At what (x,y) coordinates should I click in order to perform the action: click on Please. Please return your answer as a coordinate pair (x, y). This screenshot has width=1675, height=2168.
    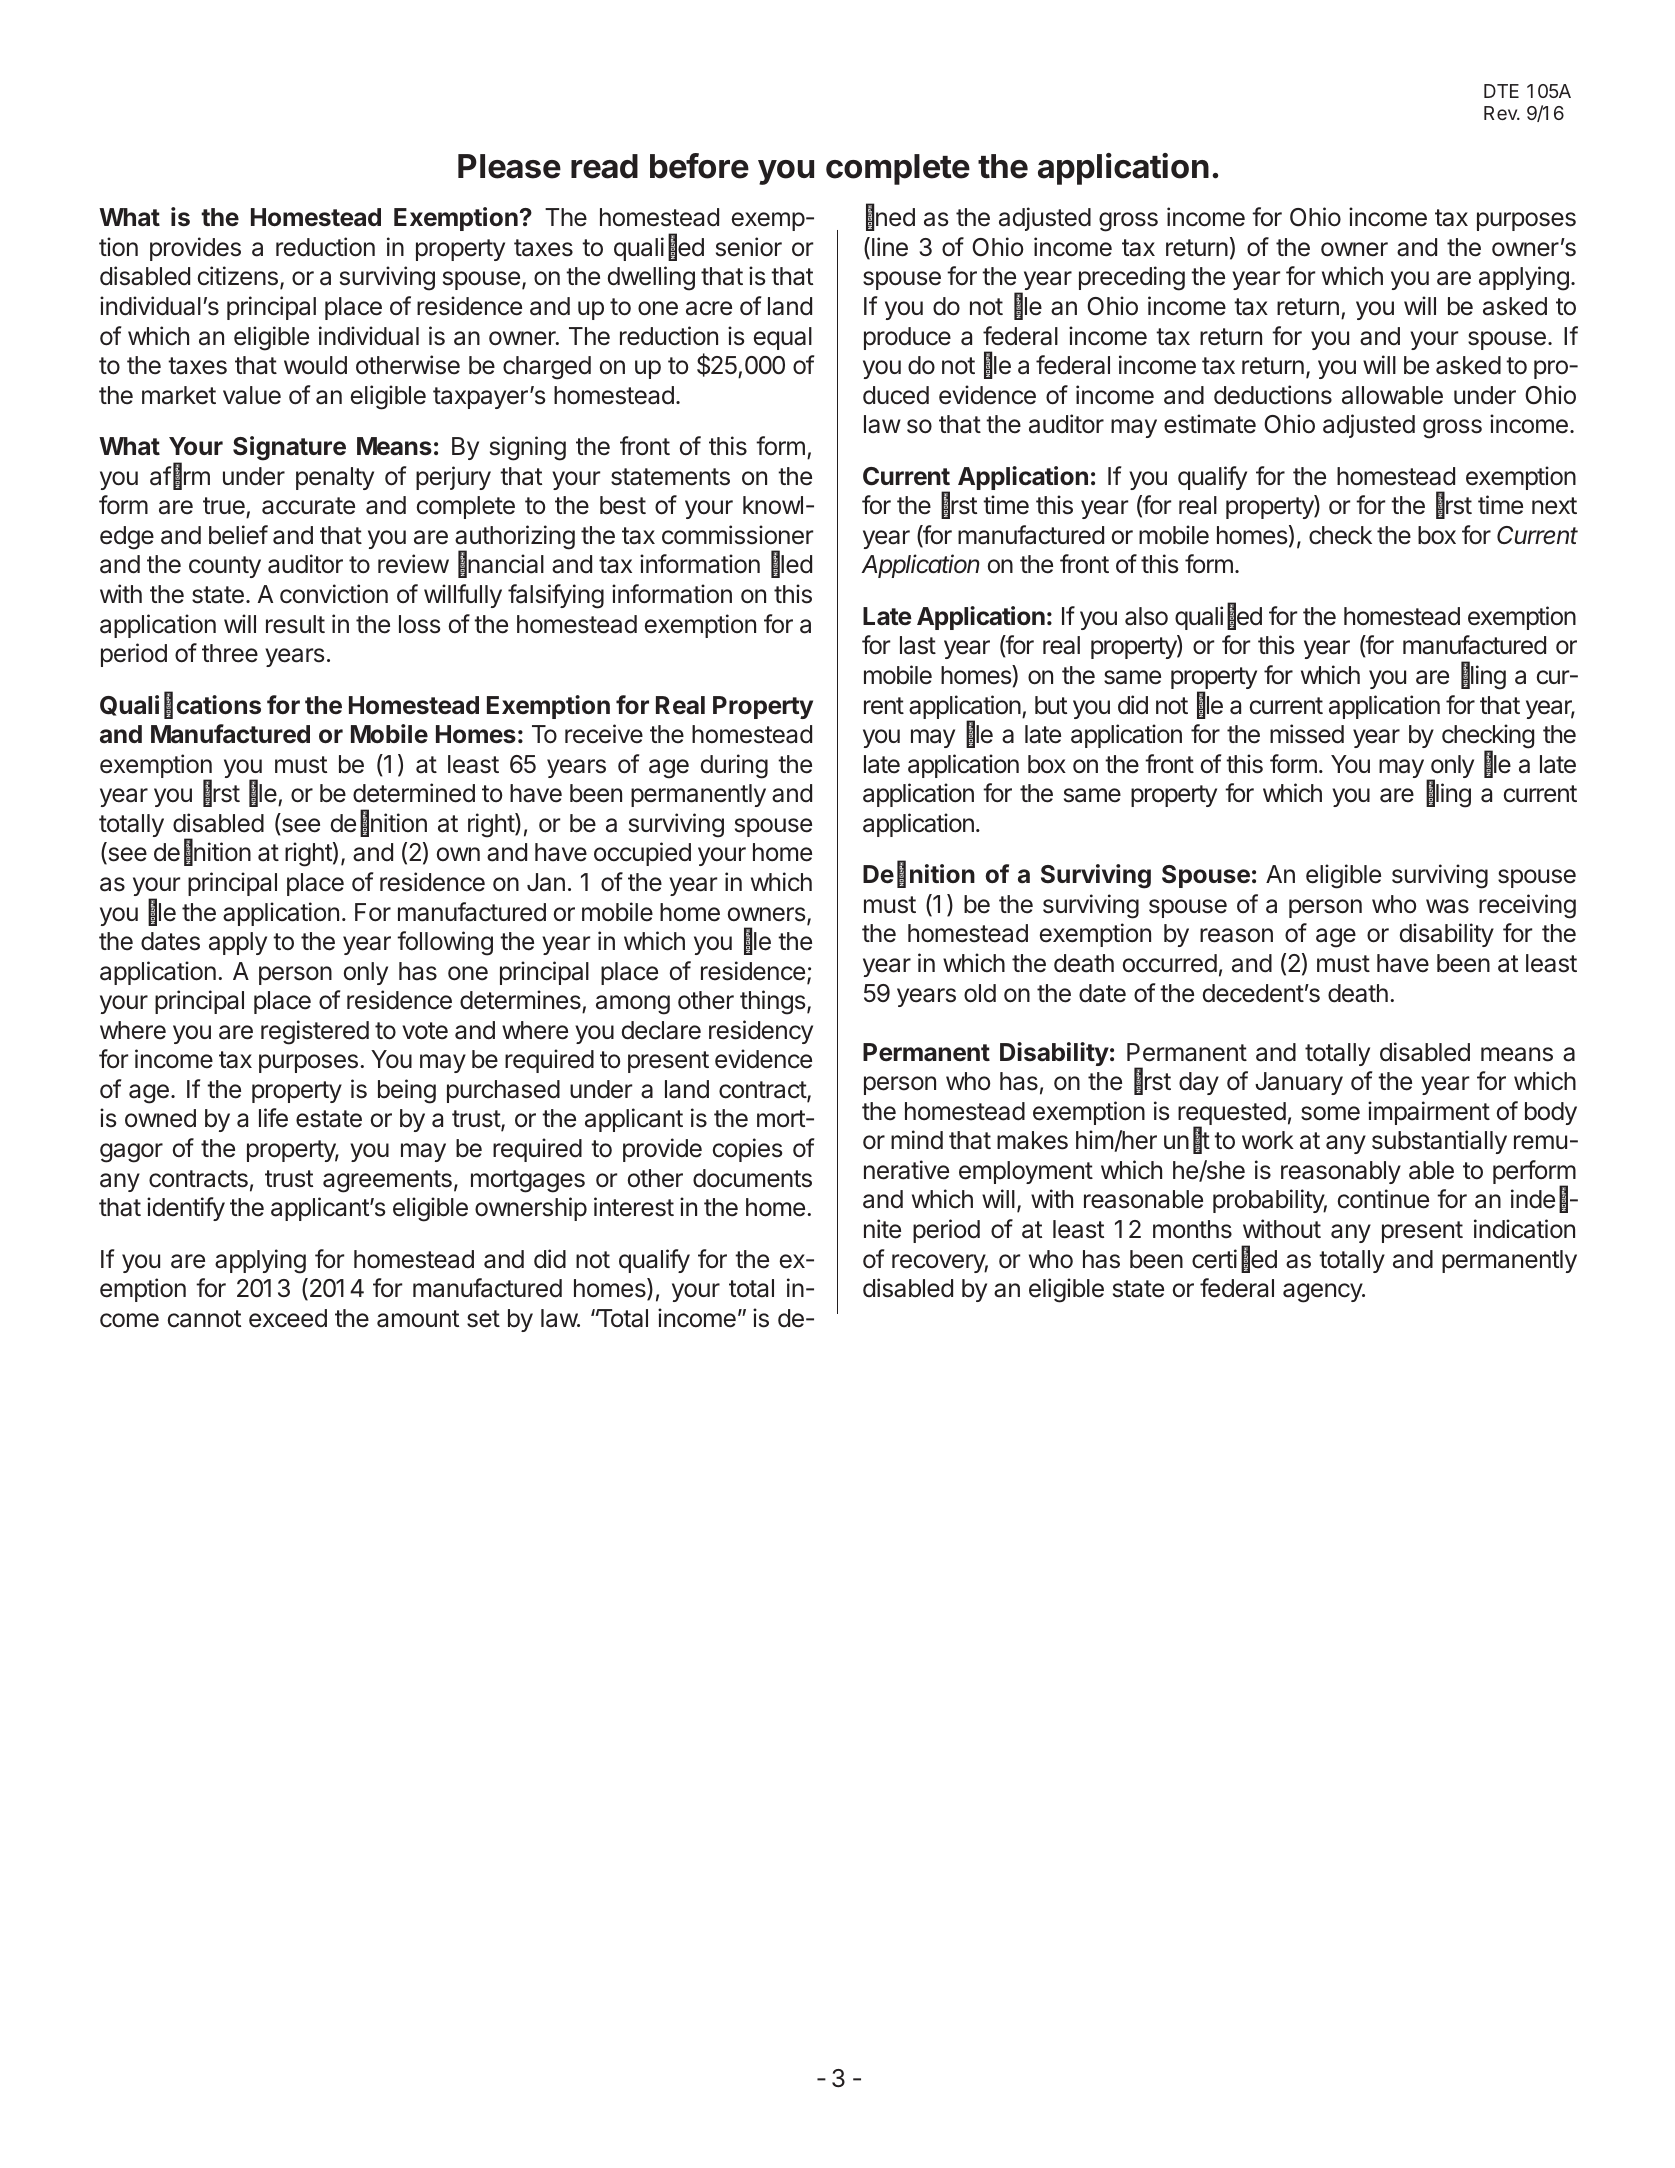
    Looking at the image, I should click on (509, 166).
